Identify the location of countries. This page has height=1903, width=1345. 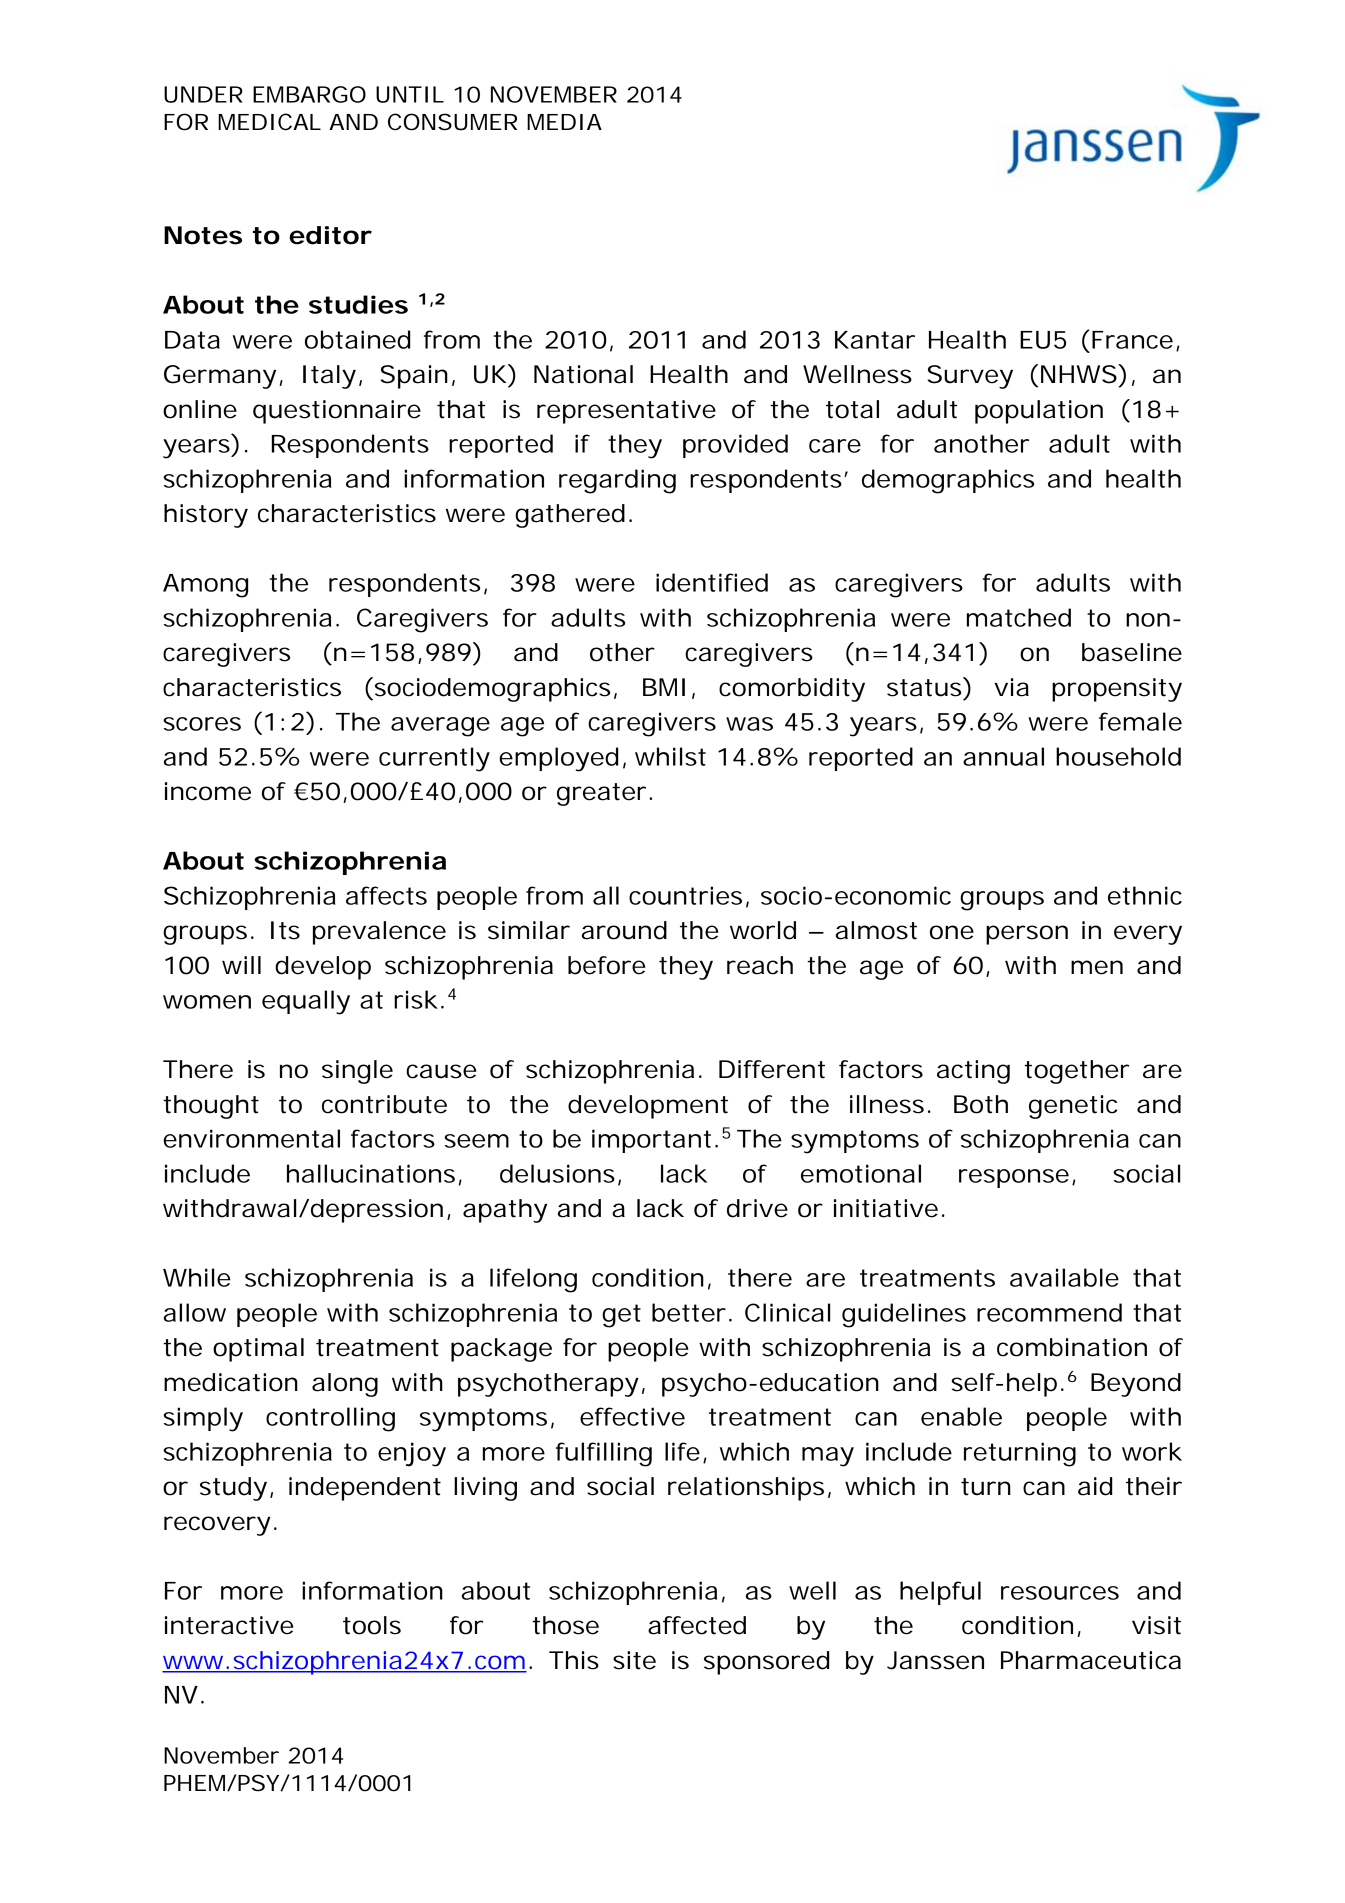
(685, 895).
